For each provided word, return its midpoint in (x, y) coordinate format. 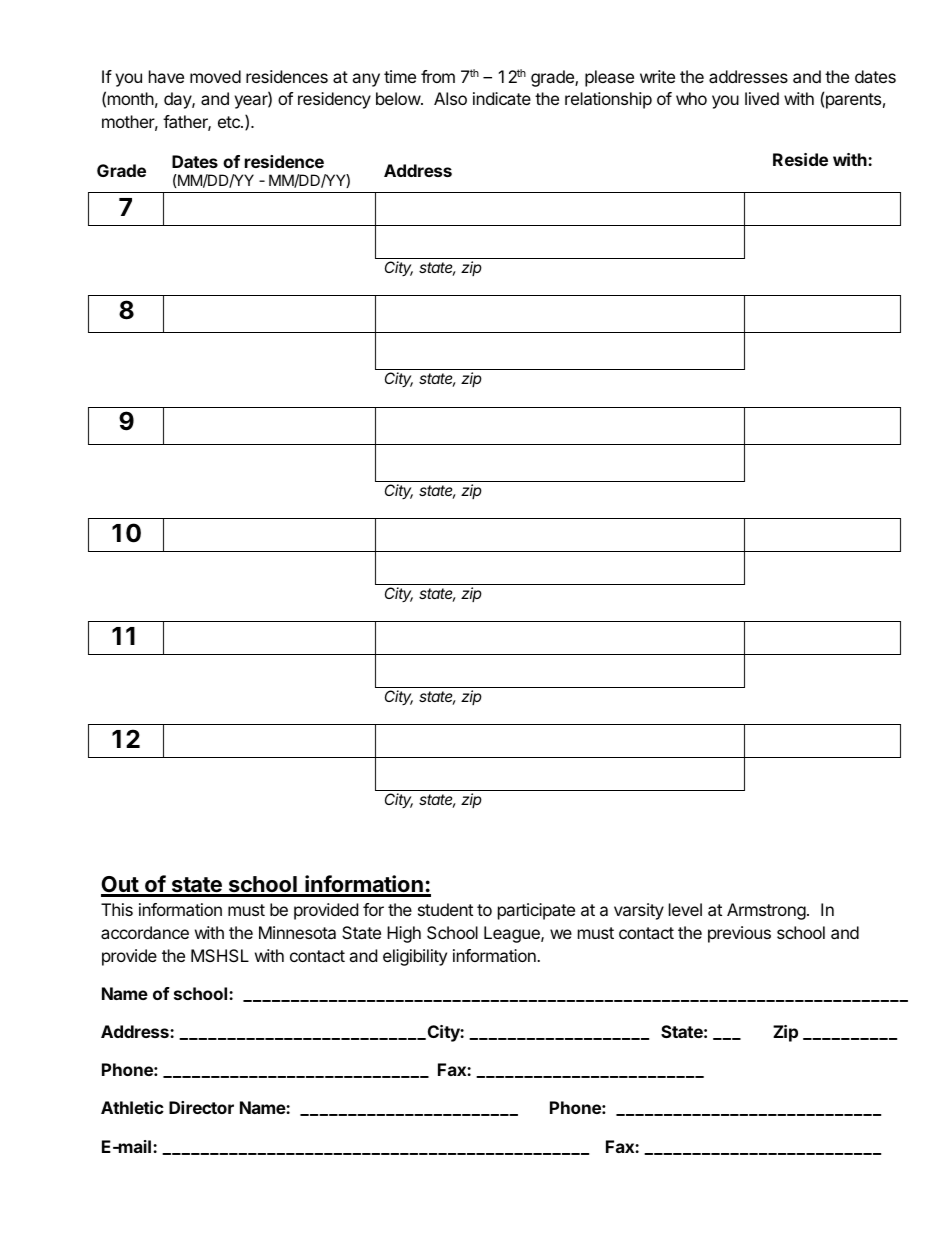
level (685, 909)
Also (450, 98)
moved (215, 76)
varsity (639, 911)
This (117, 909)
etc (230, 122)
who (691, 98)
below (399, 98)
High (404, 934)
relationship (608, 100)
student (445, 909)
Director (201, 1107)
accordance (145, 932)
